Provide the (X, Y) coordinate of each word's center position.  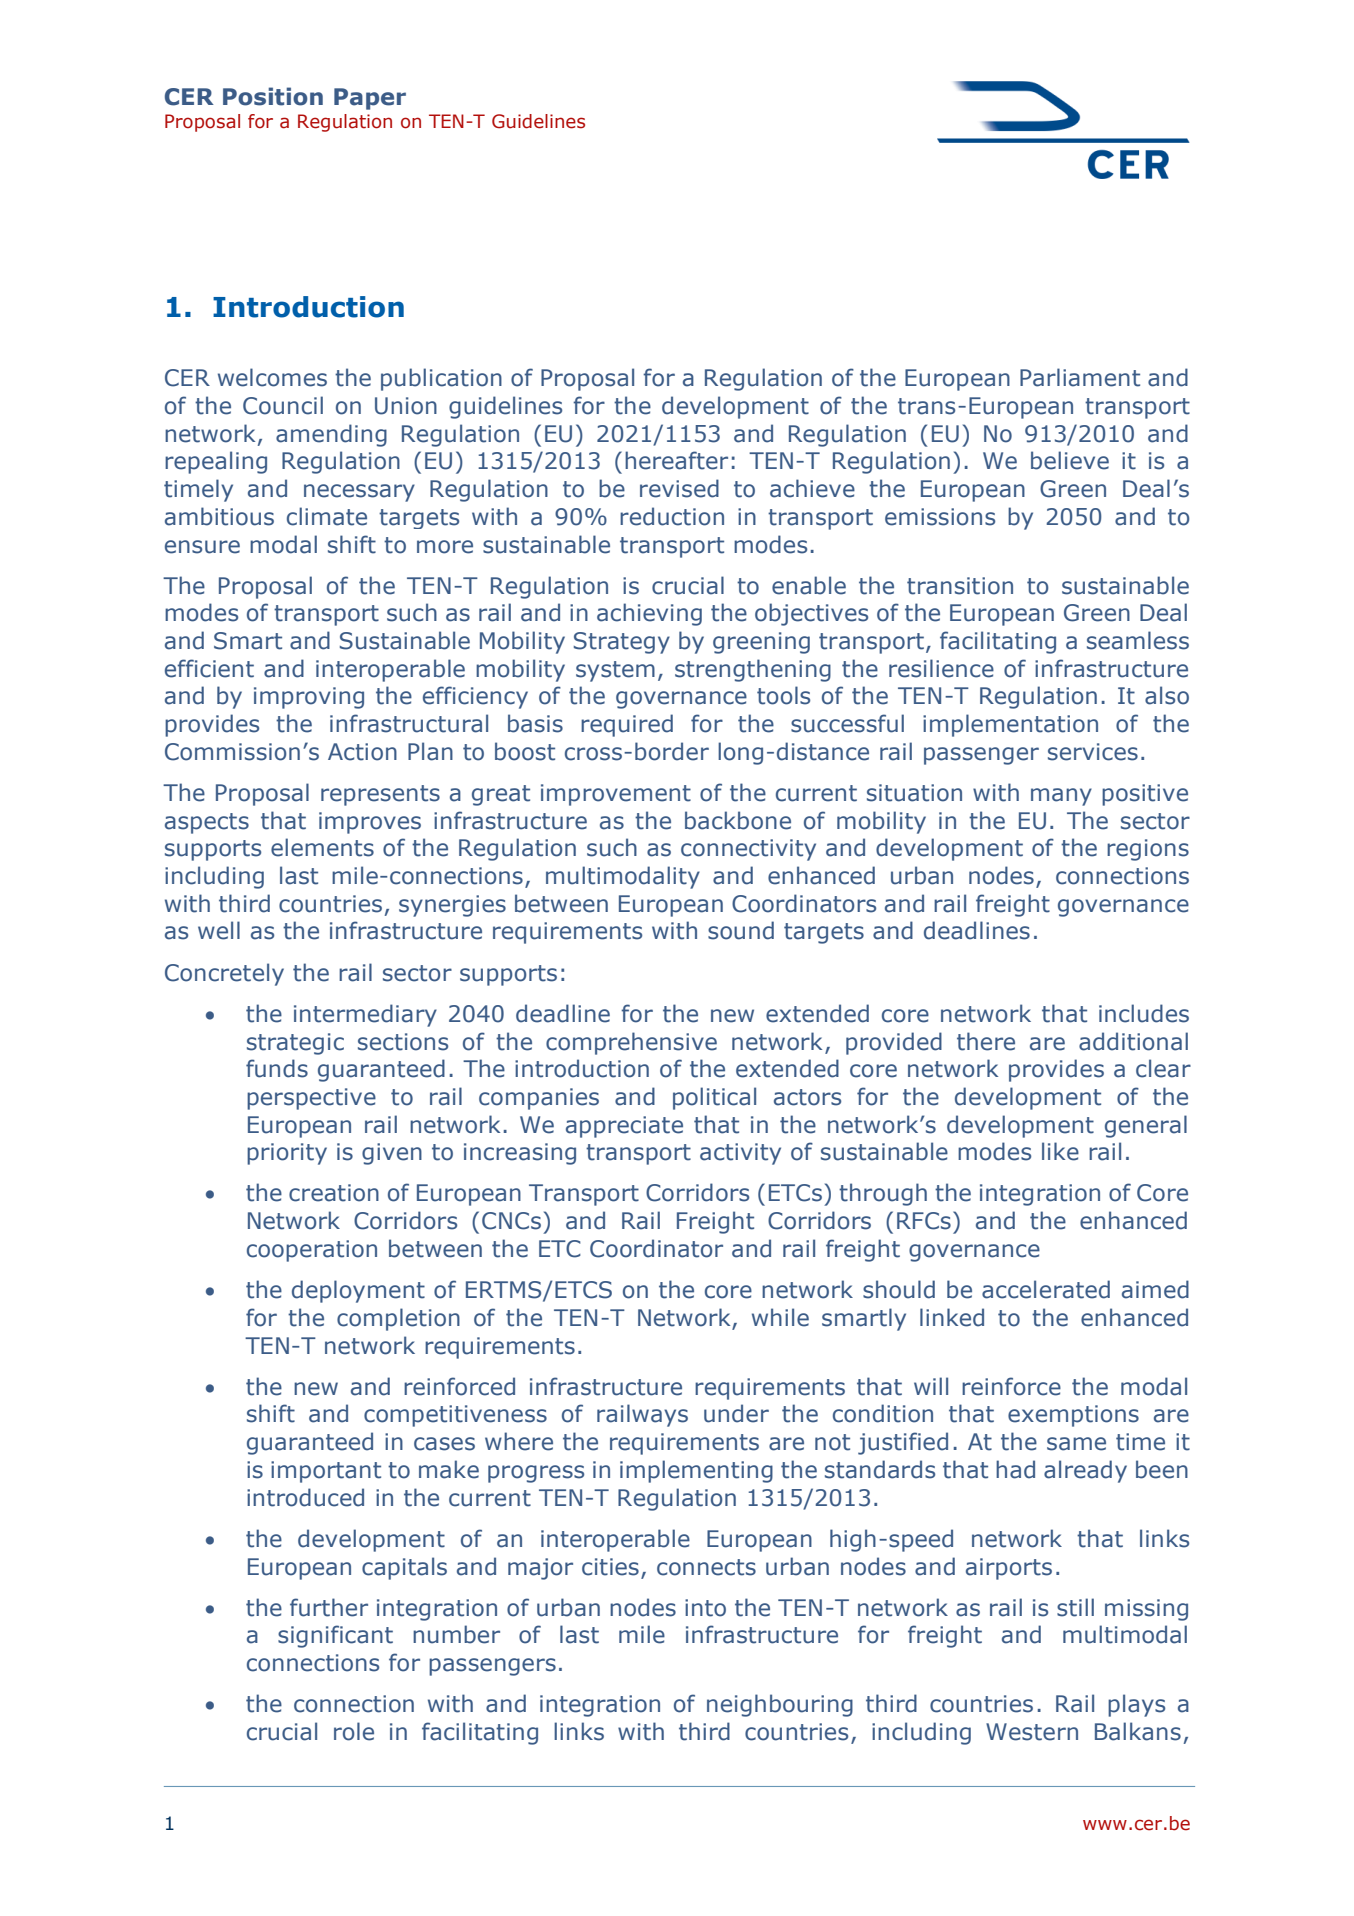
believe (1070, 460)
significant (335, 1636)
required (627, 725)
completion (398, 1319)
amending (331, 435)
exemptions (1073, 1416)
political (714, 1098)
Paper (370, 99)
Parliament (1080, 377)
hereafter (676, 460)
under (736, 1413)
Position (273, 96)
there (986, 1041)
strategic (295, 1044)
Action (362, 752)
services (1093, 752)
